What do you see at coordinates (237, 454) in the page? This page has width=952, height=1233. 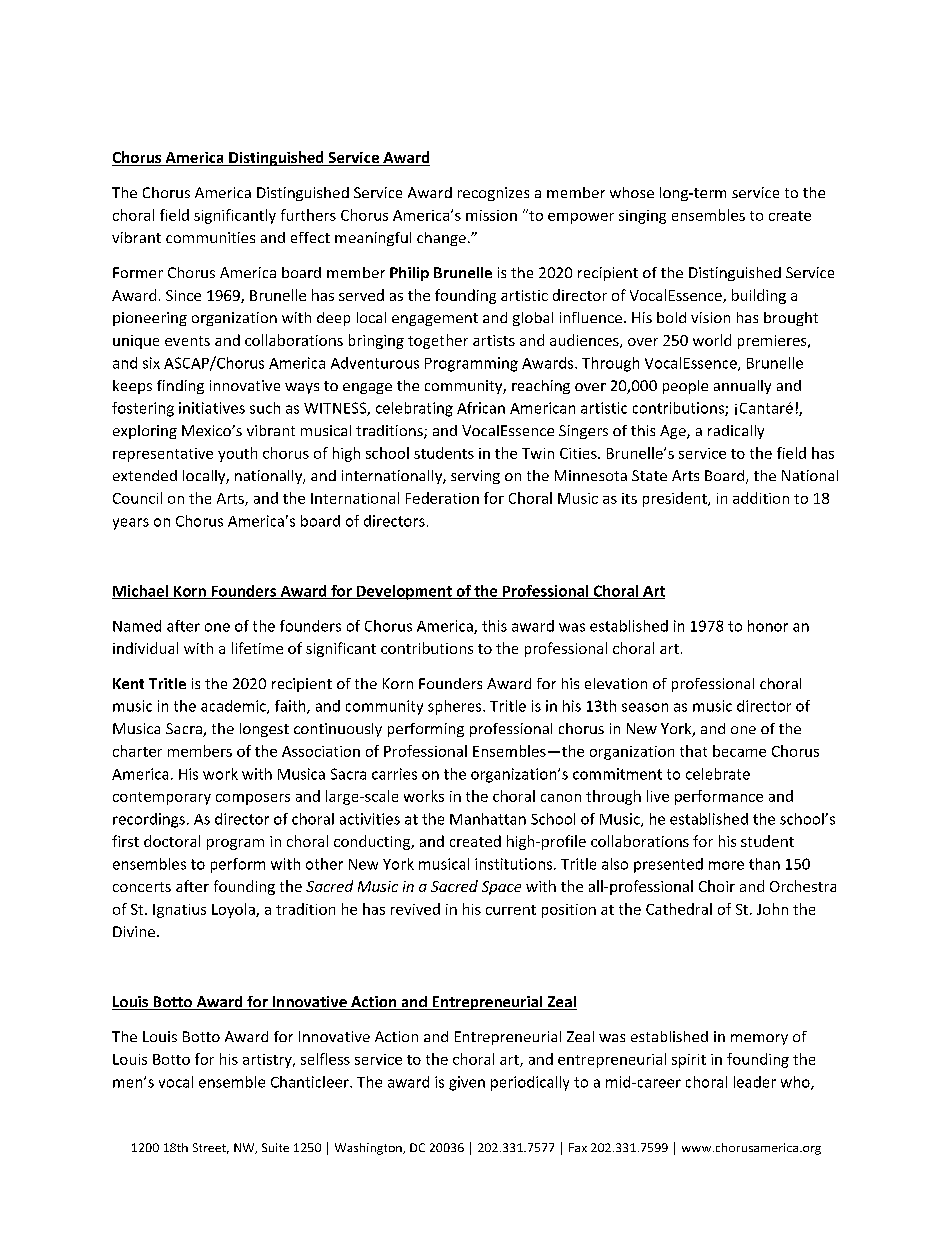 I see `youth` at bounding box center [237, 454].
